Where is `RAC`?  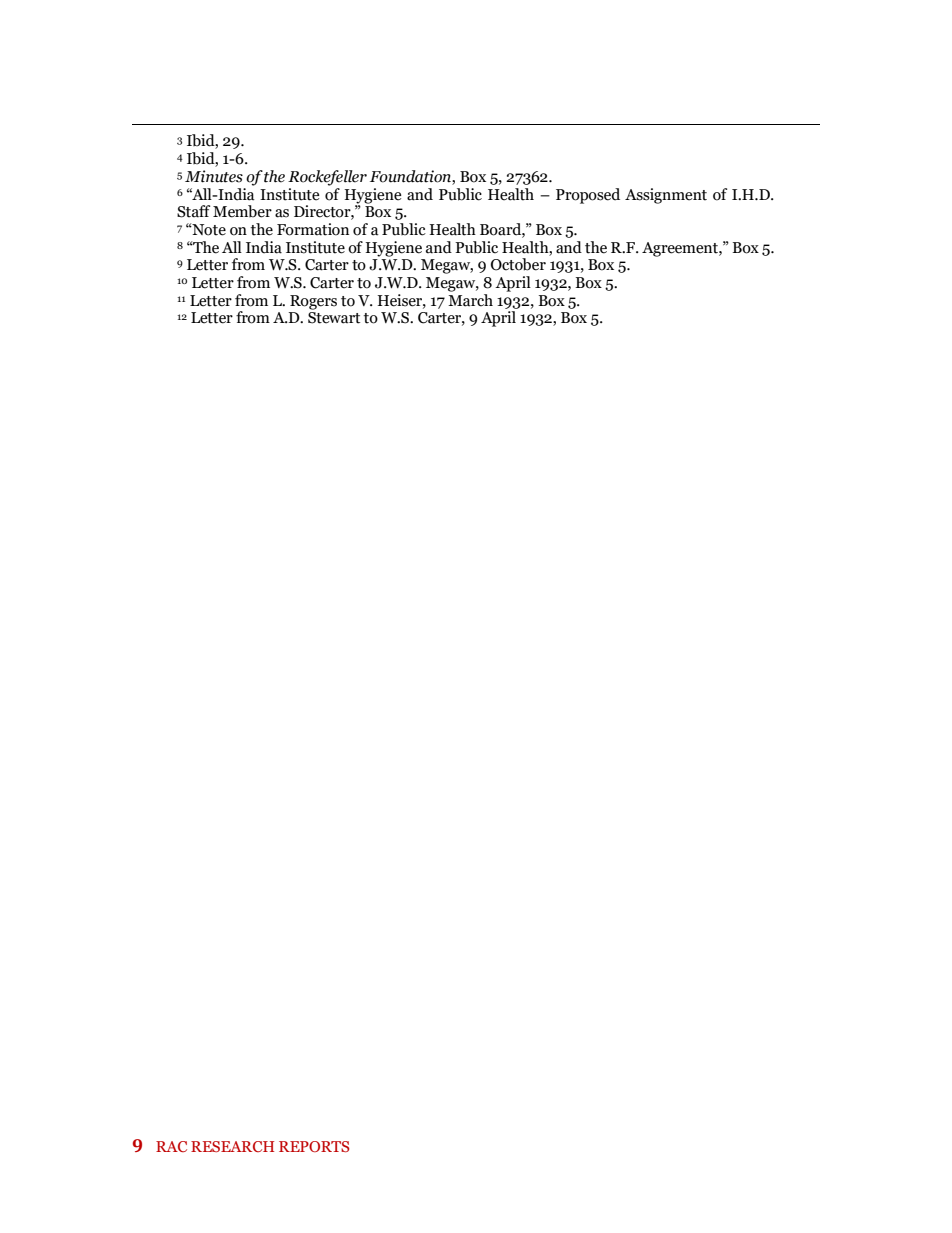
RAC is located at coordinates (171, 1146).
